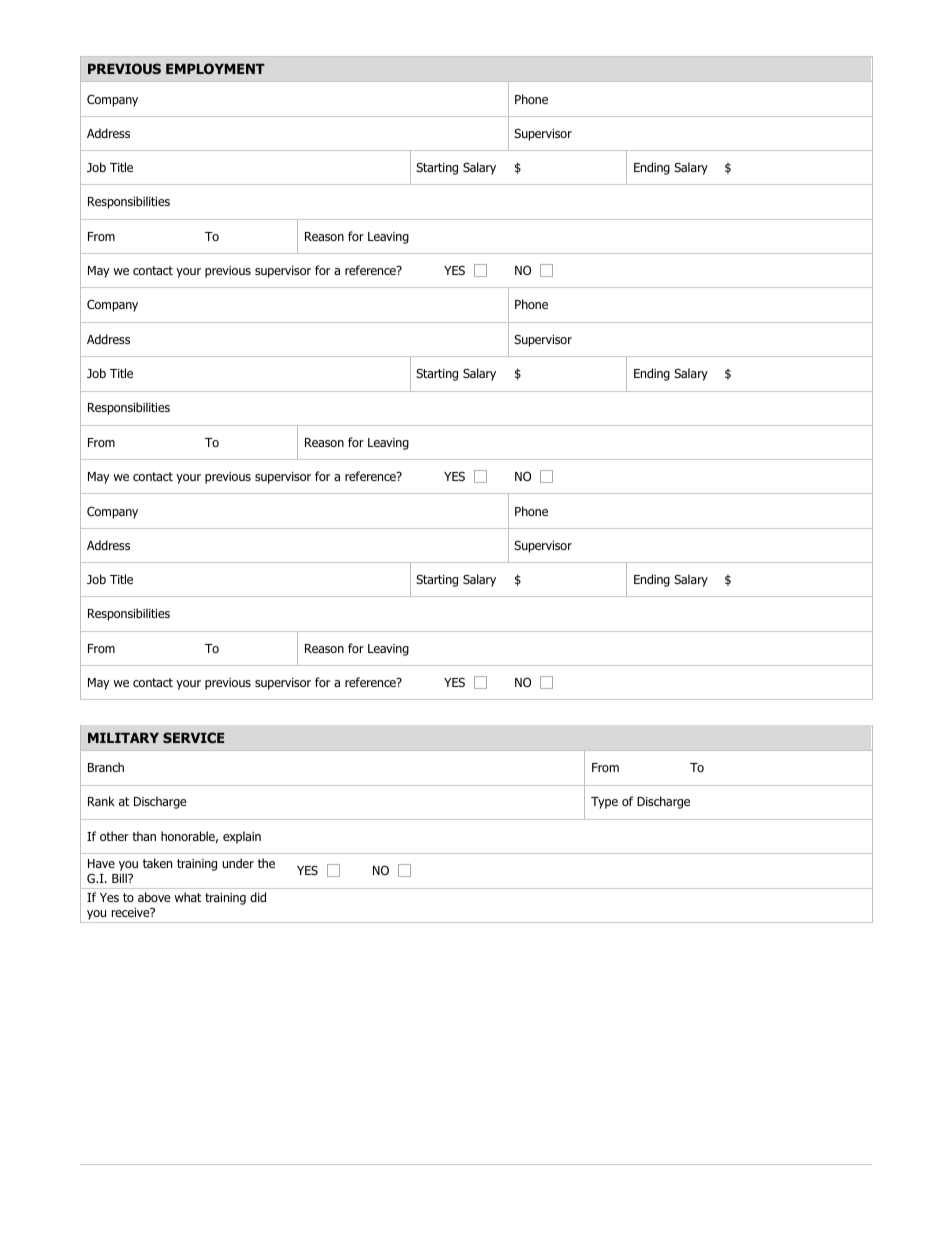 The height and width of the document is (1233, 952). Describe the element at coordinates (154, 897) in the document. I see `above` at that location.
